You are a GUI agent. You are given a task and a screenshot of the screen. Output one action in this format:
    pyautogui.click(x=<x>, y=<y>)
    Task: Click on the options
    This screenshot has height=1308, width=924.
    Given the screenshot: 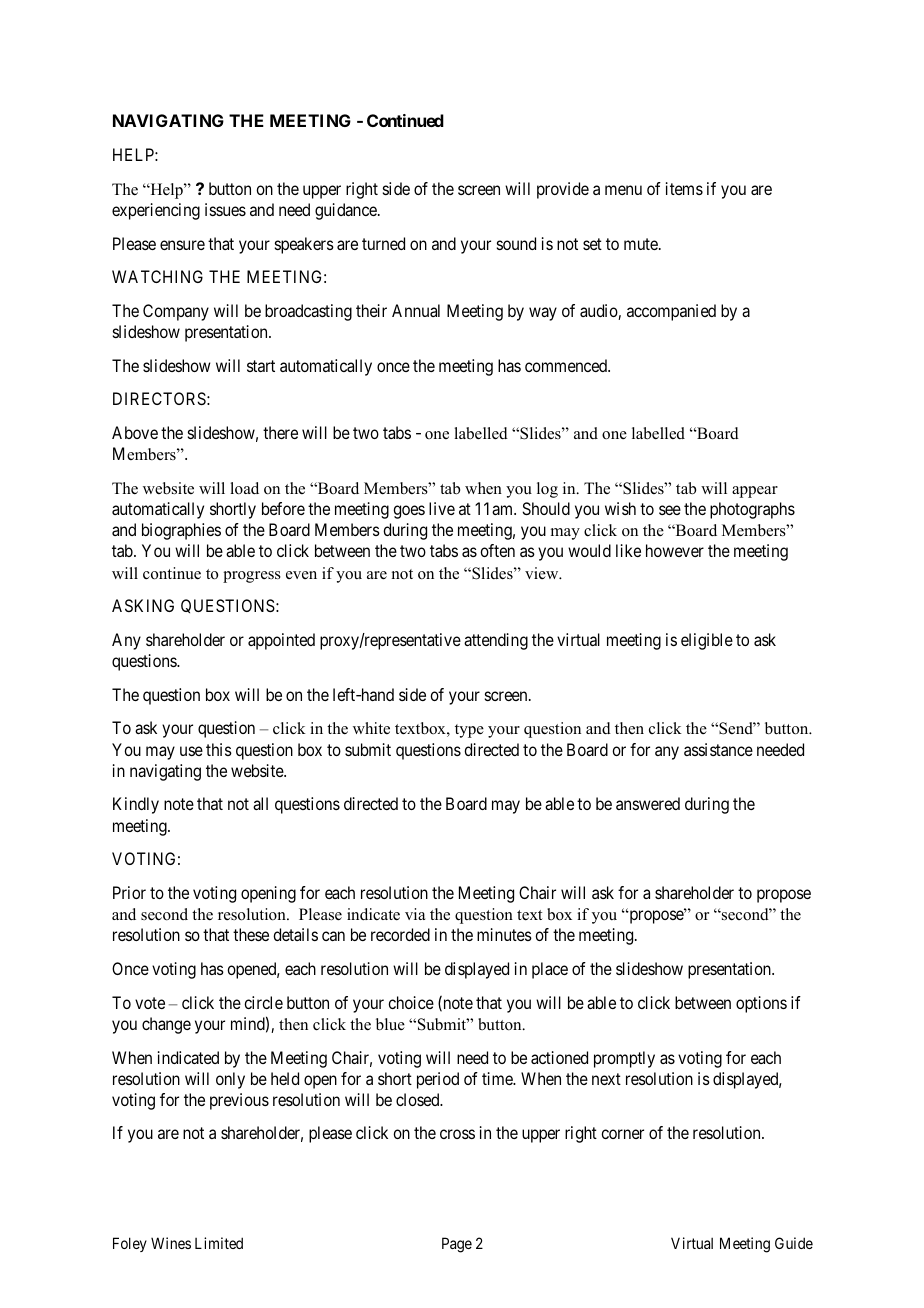 What is the action you would take?
    pyautogui.click(x=761, y=1004)
